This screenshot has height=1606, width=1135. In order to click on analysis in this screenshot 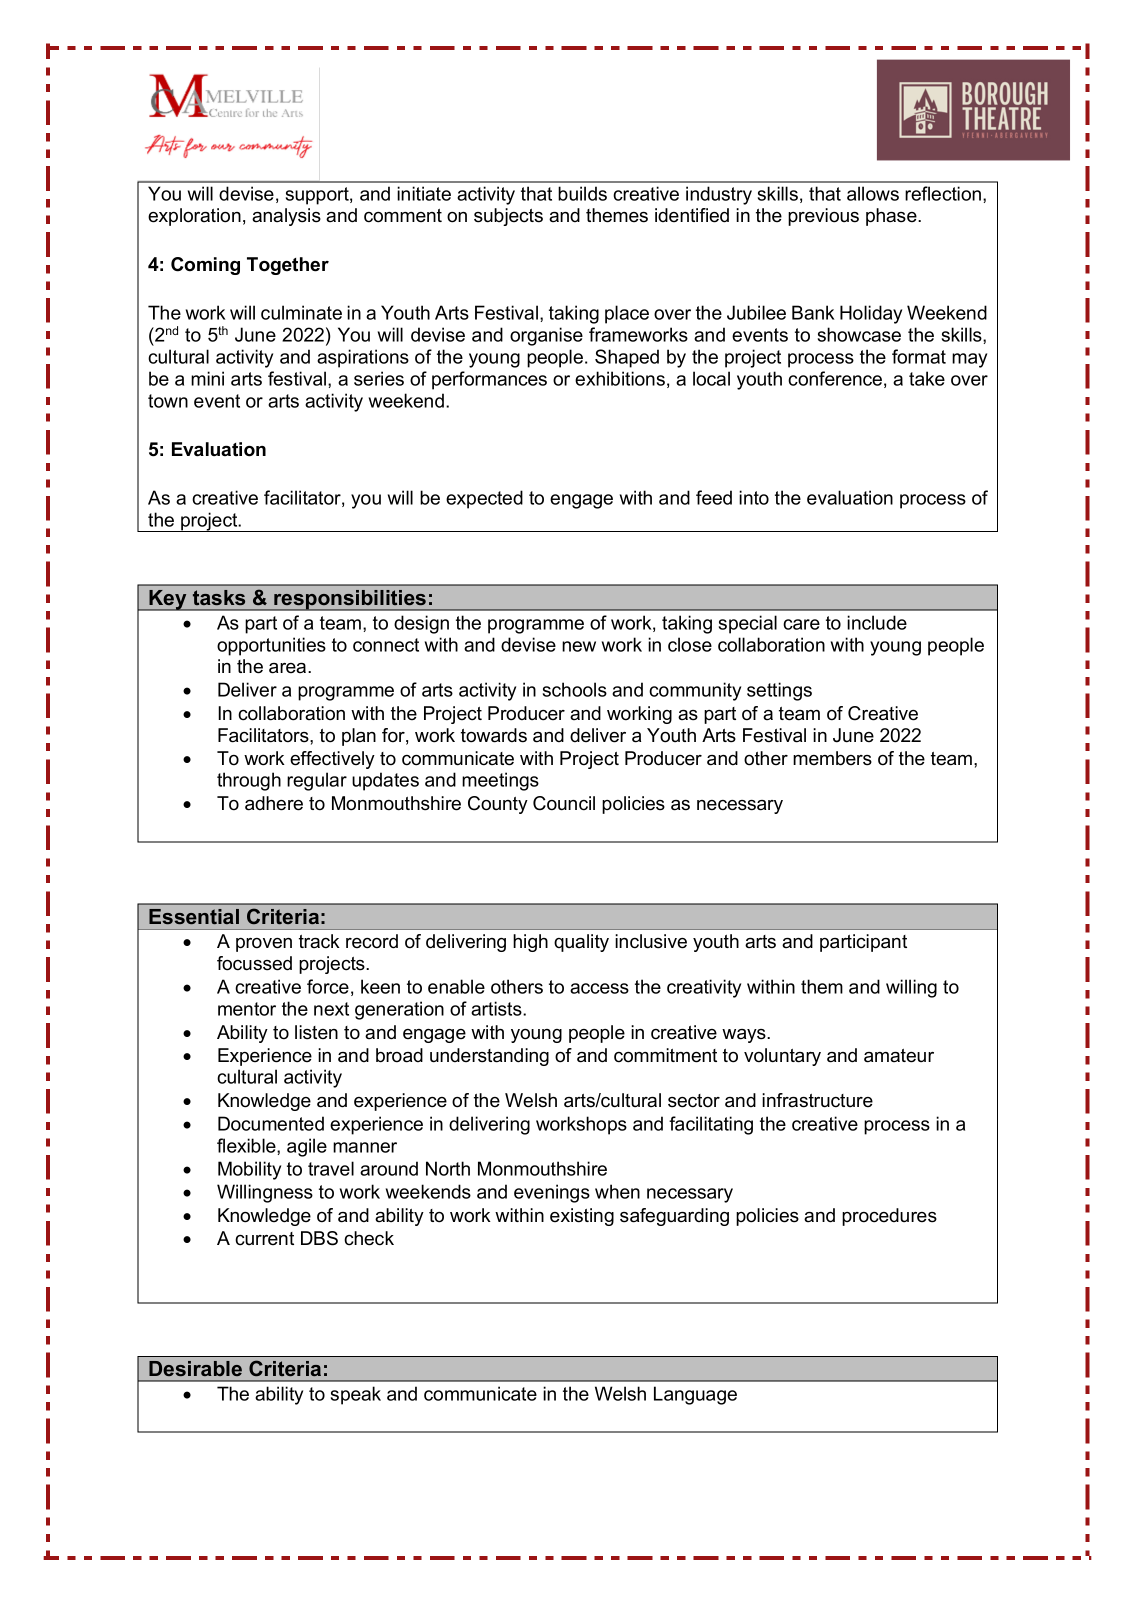, I will do `click(286, 217)`.
